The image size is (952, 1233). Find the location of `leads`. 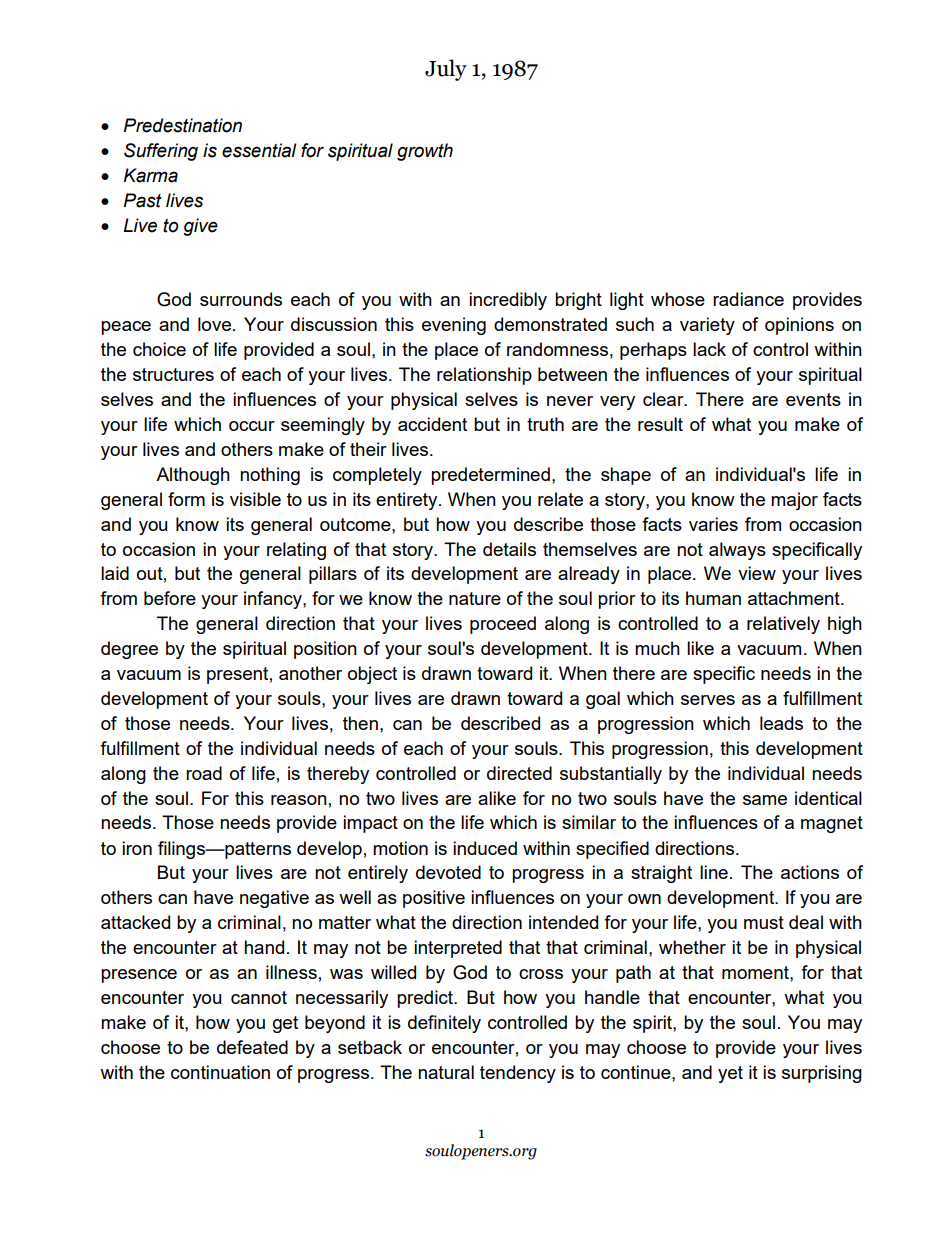

leads is located at coordinates (781, 723).
